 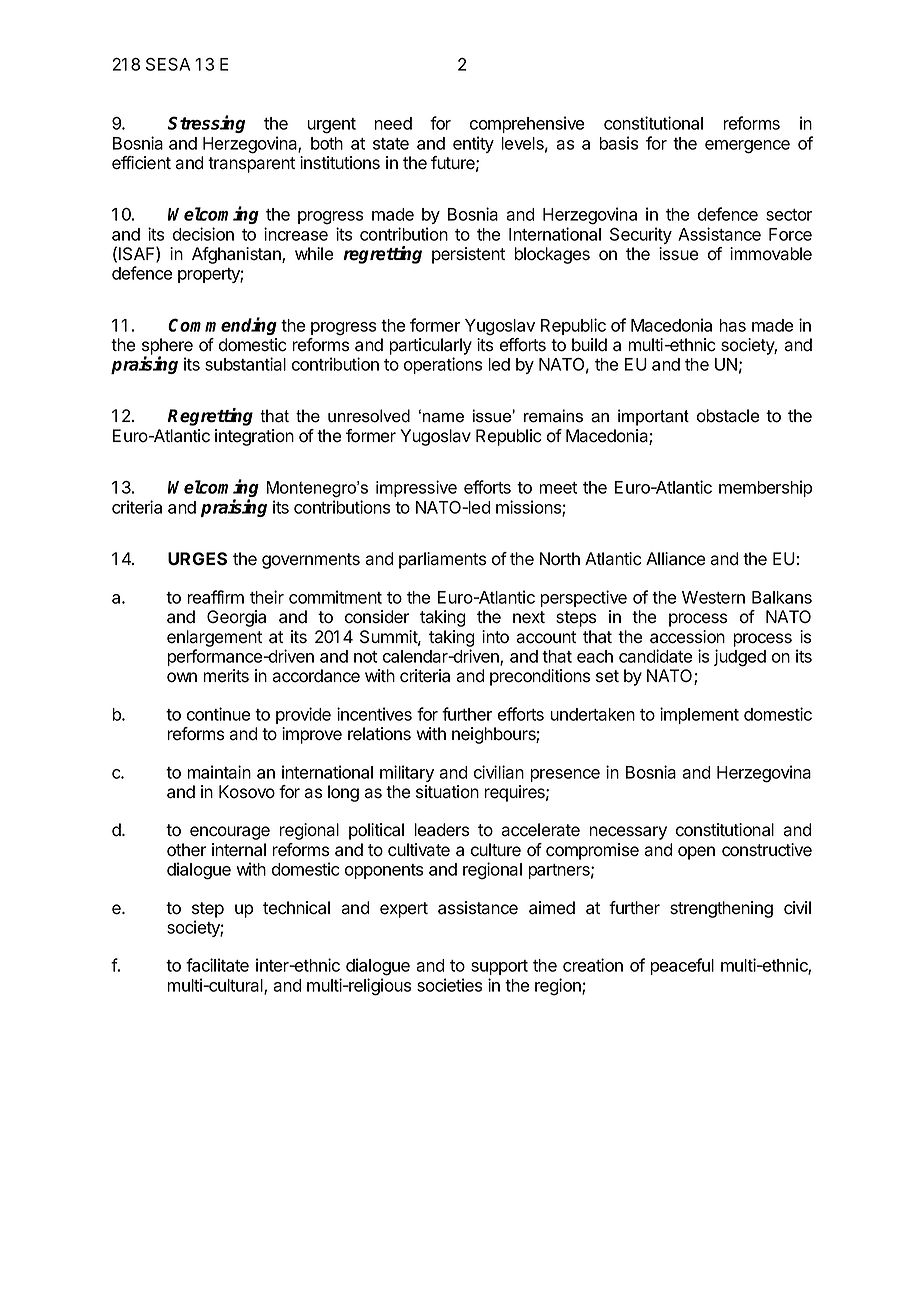 I want to click on URGES, so click(x=197, y=559).
